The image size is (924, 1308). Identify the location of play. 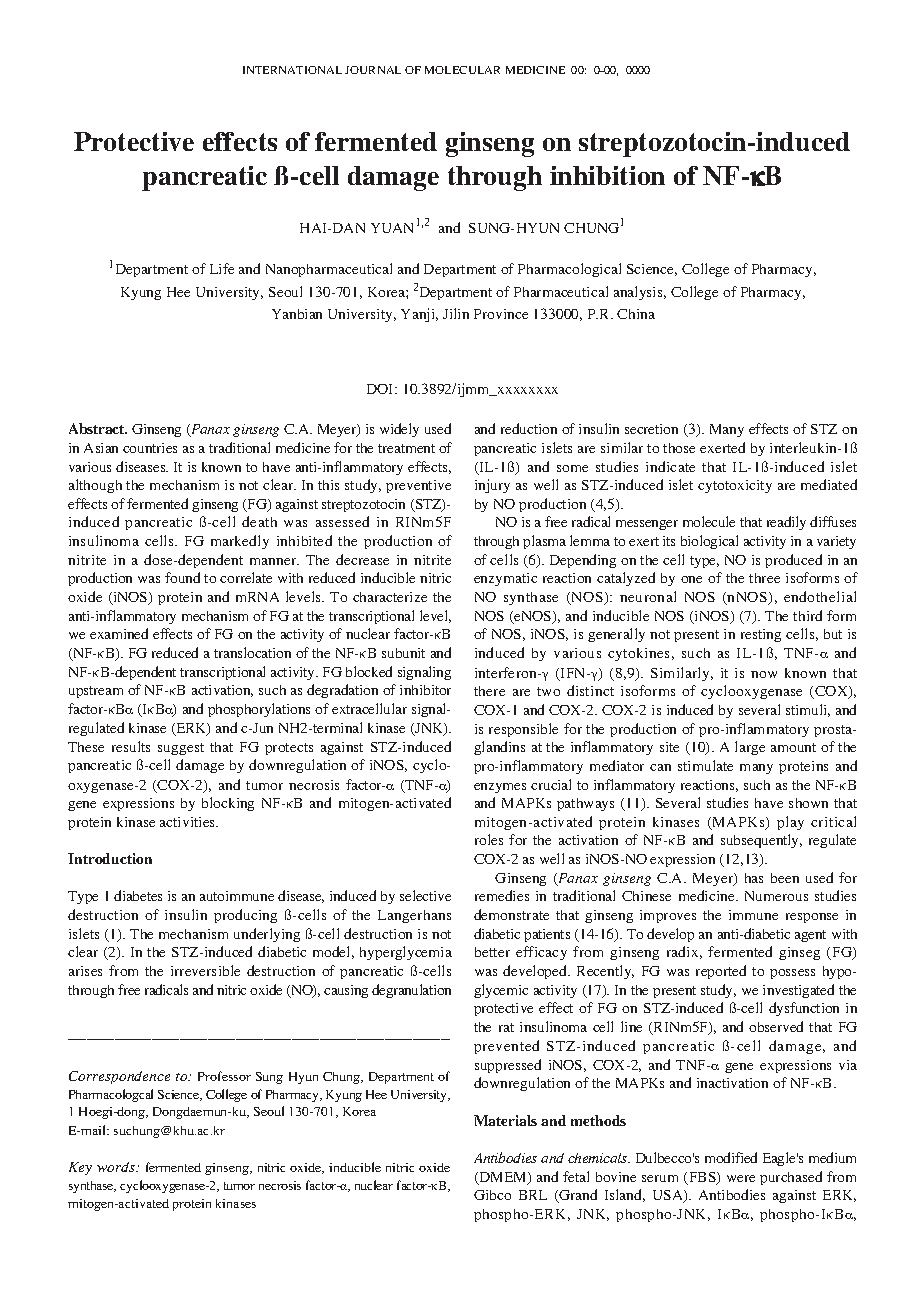
(790, 823).
